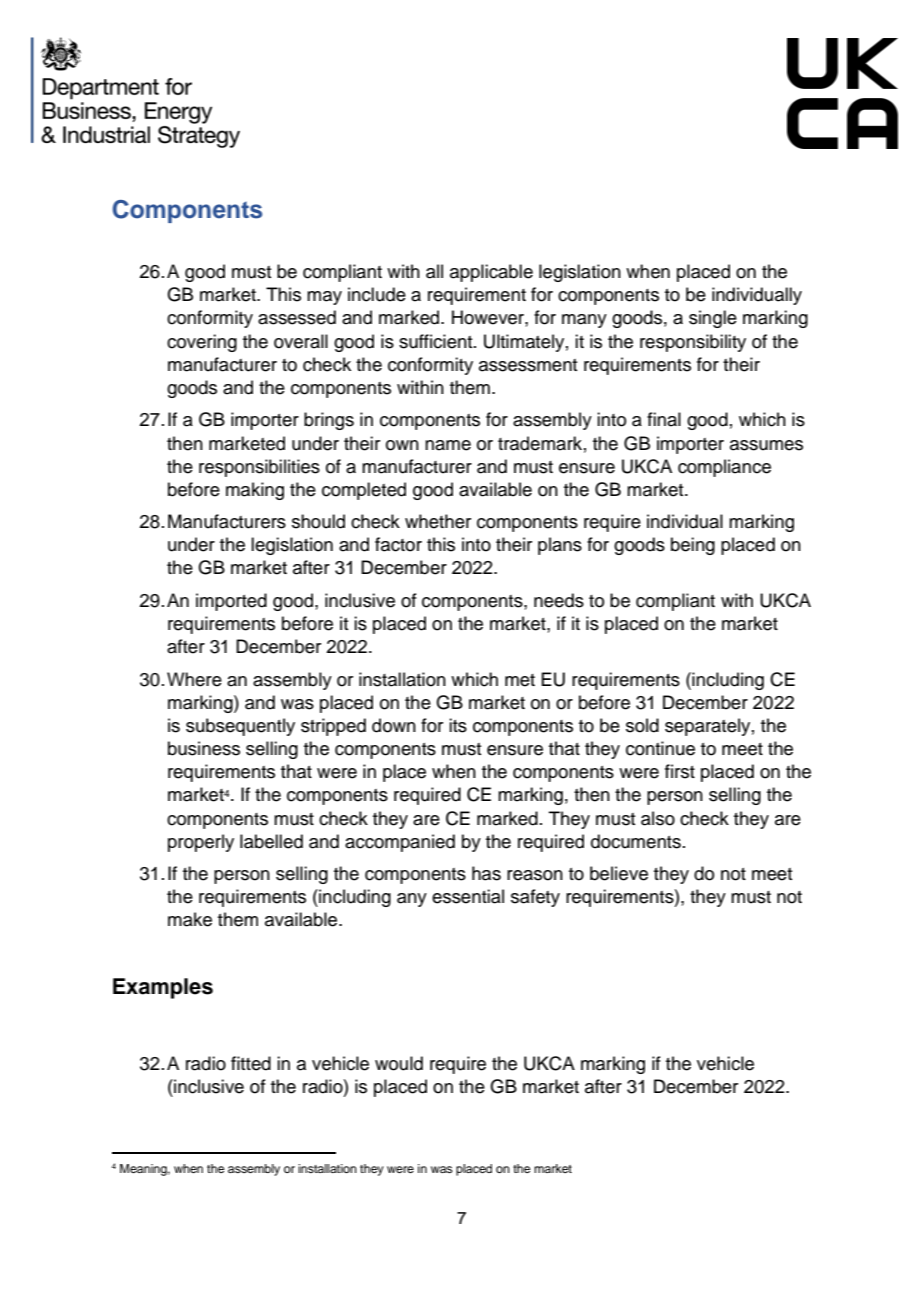 The image size is (924, 1308). Describe the element at coordinates (491, 273) in the image. I see `applicable` at that location.
